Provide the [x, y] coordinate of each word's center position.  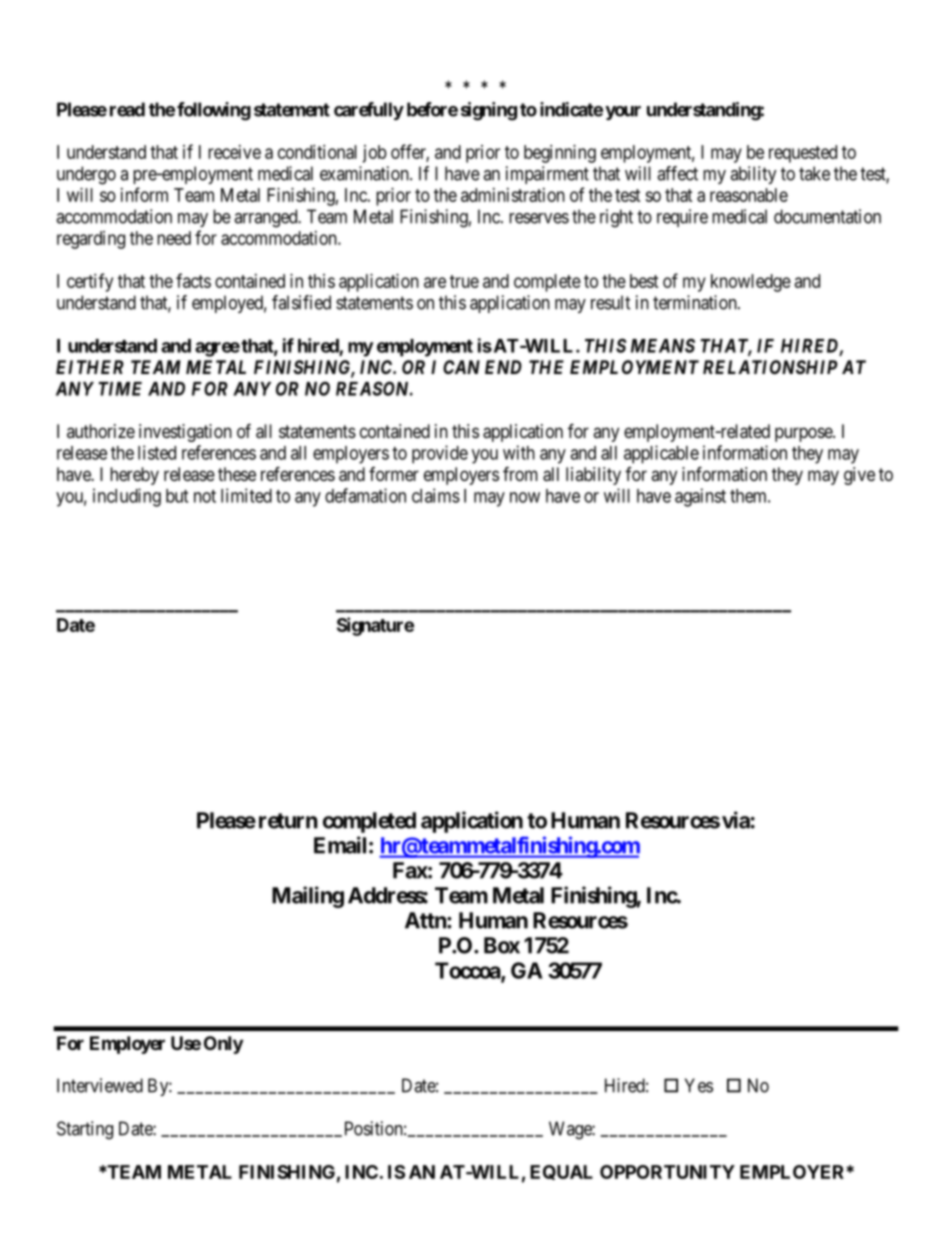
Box [502, 945]
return [288, 821]
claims [436, 495]
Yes [699, 1085]
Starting [85, 1130]
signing [489, 111]
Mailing [308, 897]
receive [234, 152]
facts [193, 280]
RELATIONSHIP [770, 367]
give [859, 476]
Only [223, 1045]
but [177, 496]
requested [803, 154]
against [700, 497]
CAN [461, 367]
